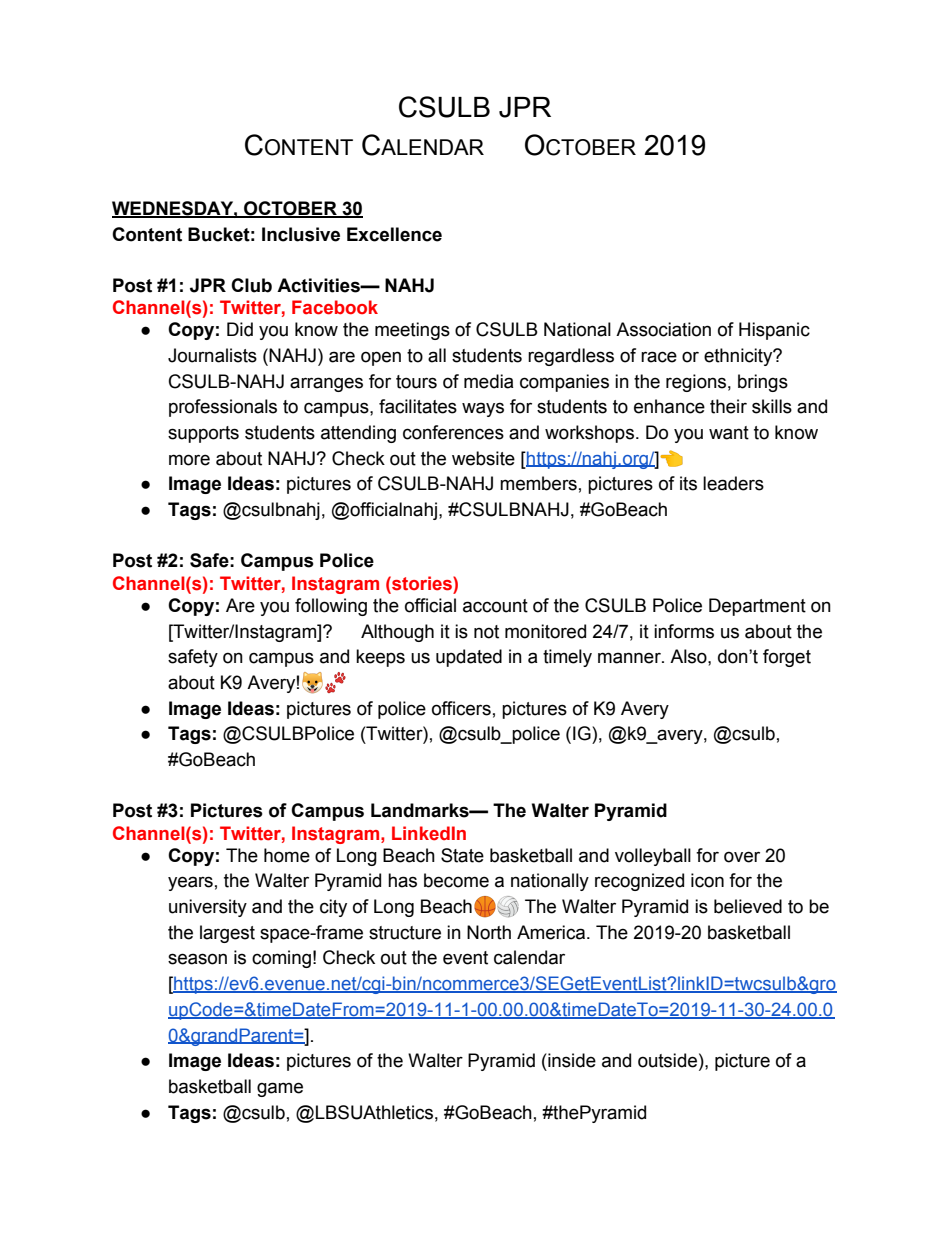 This screenshot has height=1233, width=952. I want to click on informs, so click(684, 631).
